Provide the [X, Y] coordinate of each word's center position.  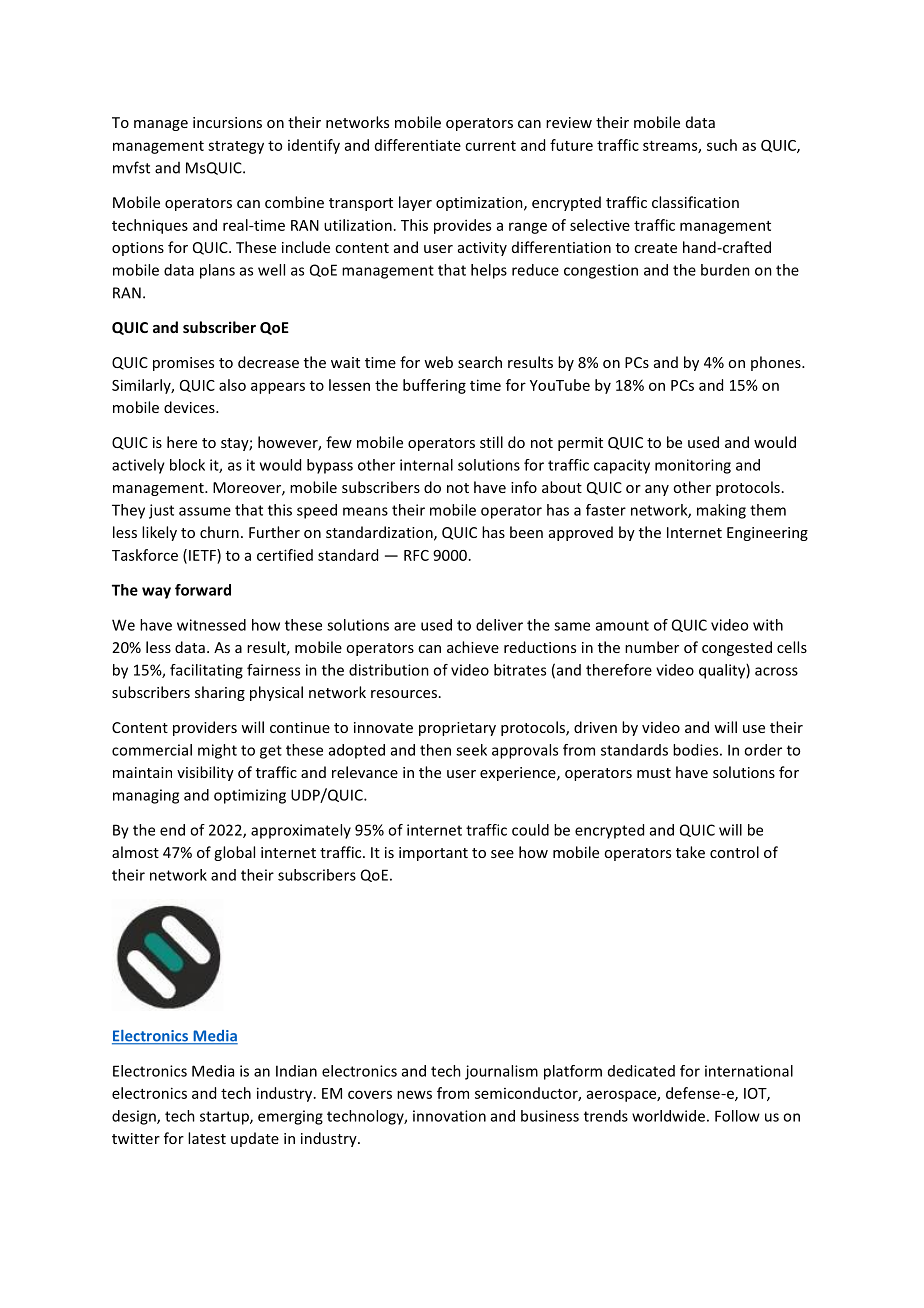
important [433, 854]
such [722, 145]
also [232, 385]
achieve [473, 647]
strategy [236, 147]
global [234, 853]
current [490, 146]
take [690, 852]
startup [225, 1118]
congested [737, 648]
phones [777, 363]
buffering [434, 386]
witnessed [211, 625]
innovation [449, 1116]
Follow [737, 1116]
